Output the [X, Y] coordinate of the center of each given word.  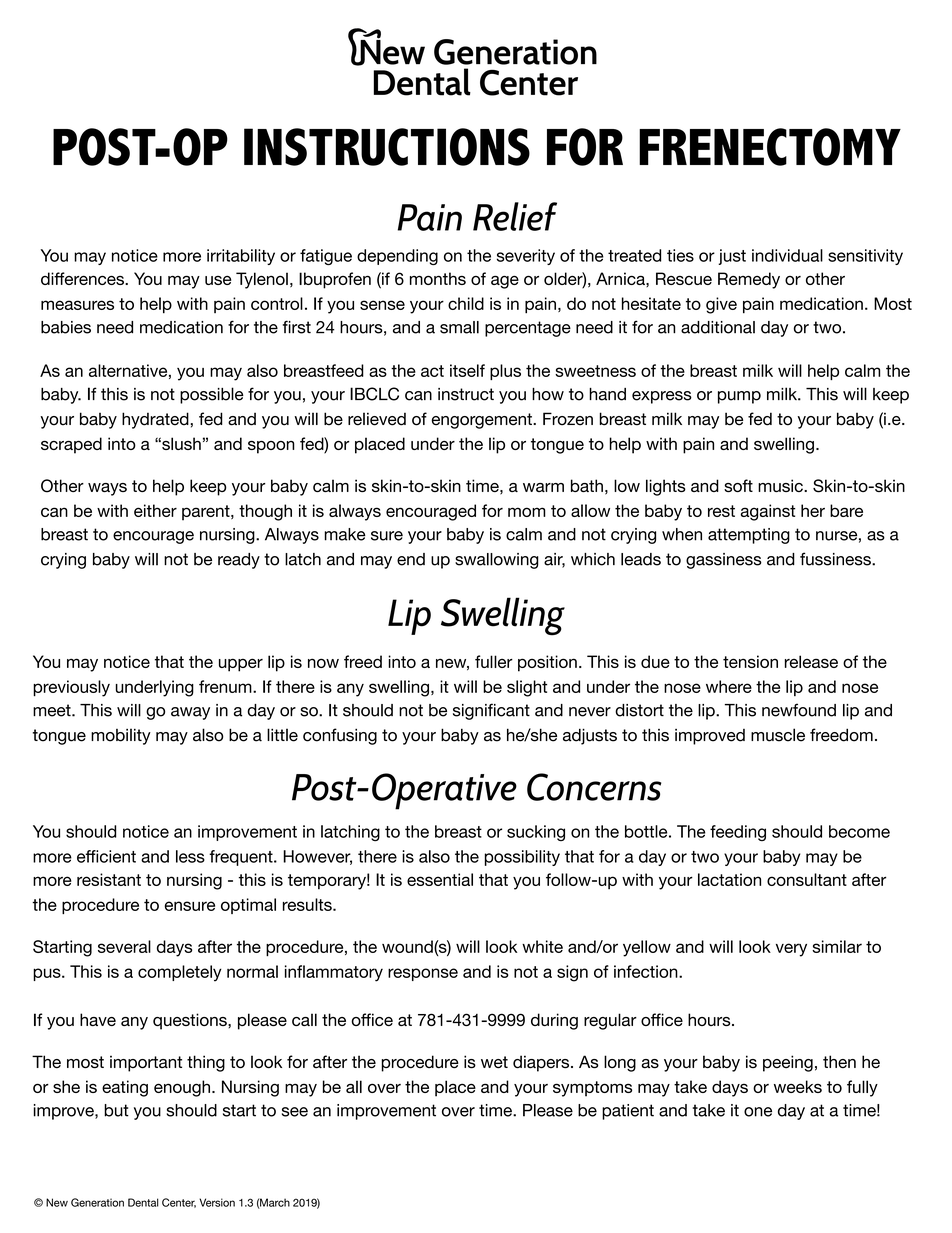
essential [440, 879]
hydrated [155, 420]
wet [494, 1062]
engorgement [482, 421]
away [190, 713]
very [791, 950]
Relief [515, 216]
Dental [143, 1202]
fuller [494, 661]
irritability [241, 257]
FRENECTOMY [770, 147]
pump [739, 397]
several [124, 946]
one [758, 1112]
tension [750, 661]
